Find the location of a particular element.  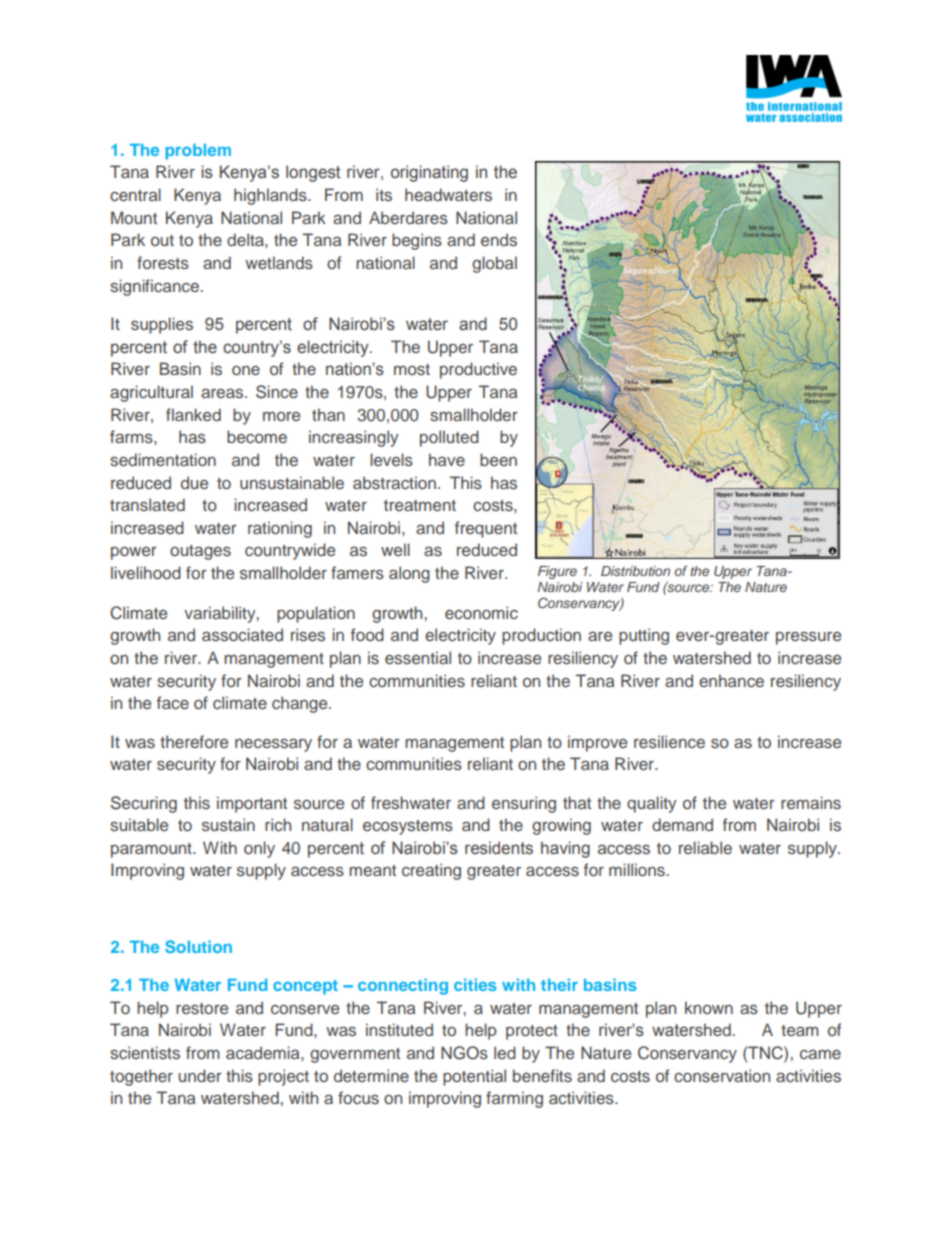

been is located at coordinates (498, 459).
